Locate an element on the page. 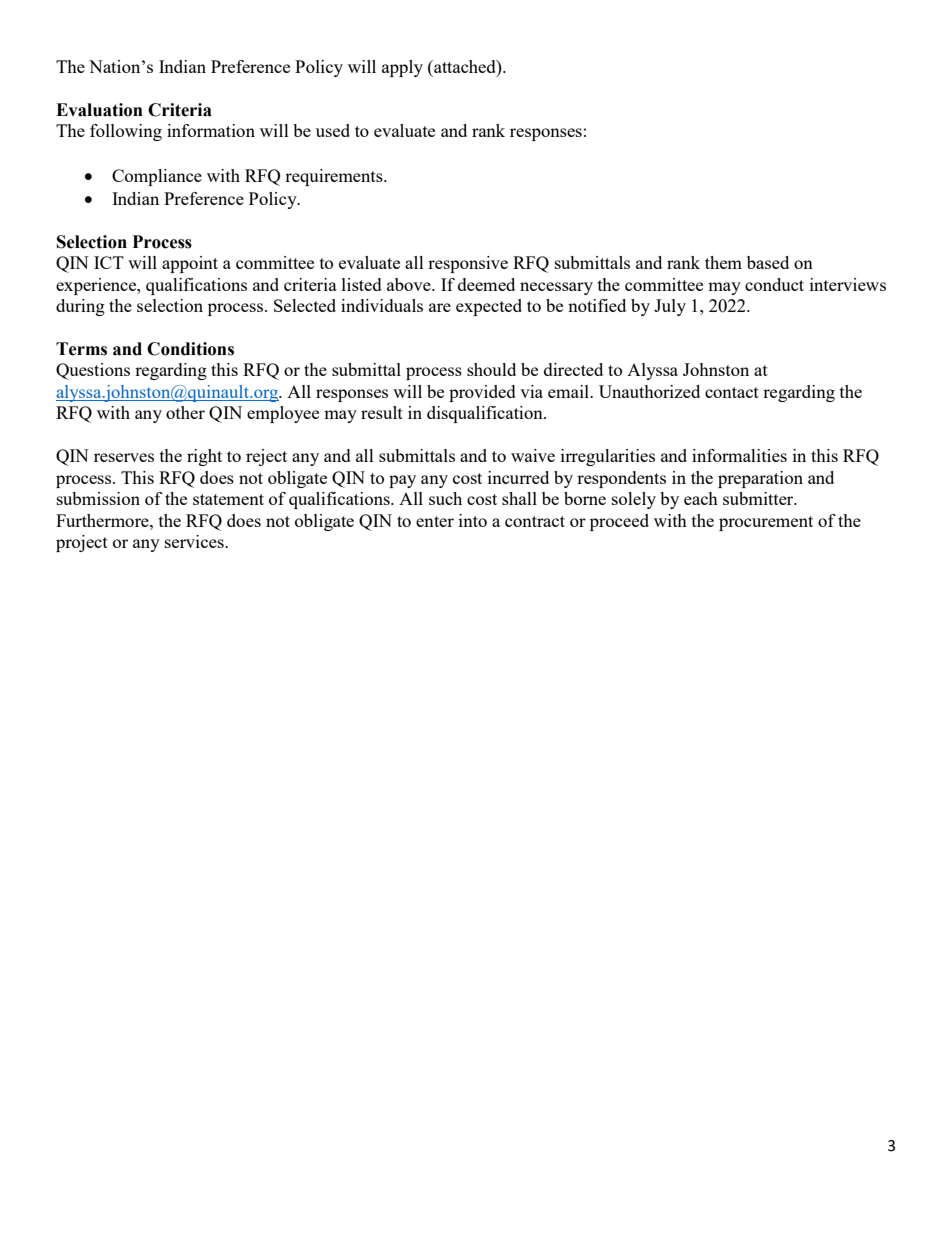 Image resolution: width=952 pixels, height=1233 pixels. are is located at coordinates (440, 307).
